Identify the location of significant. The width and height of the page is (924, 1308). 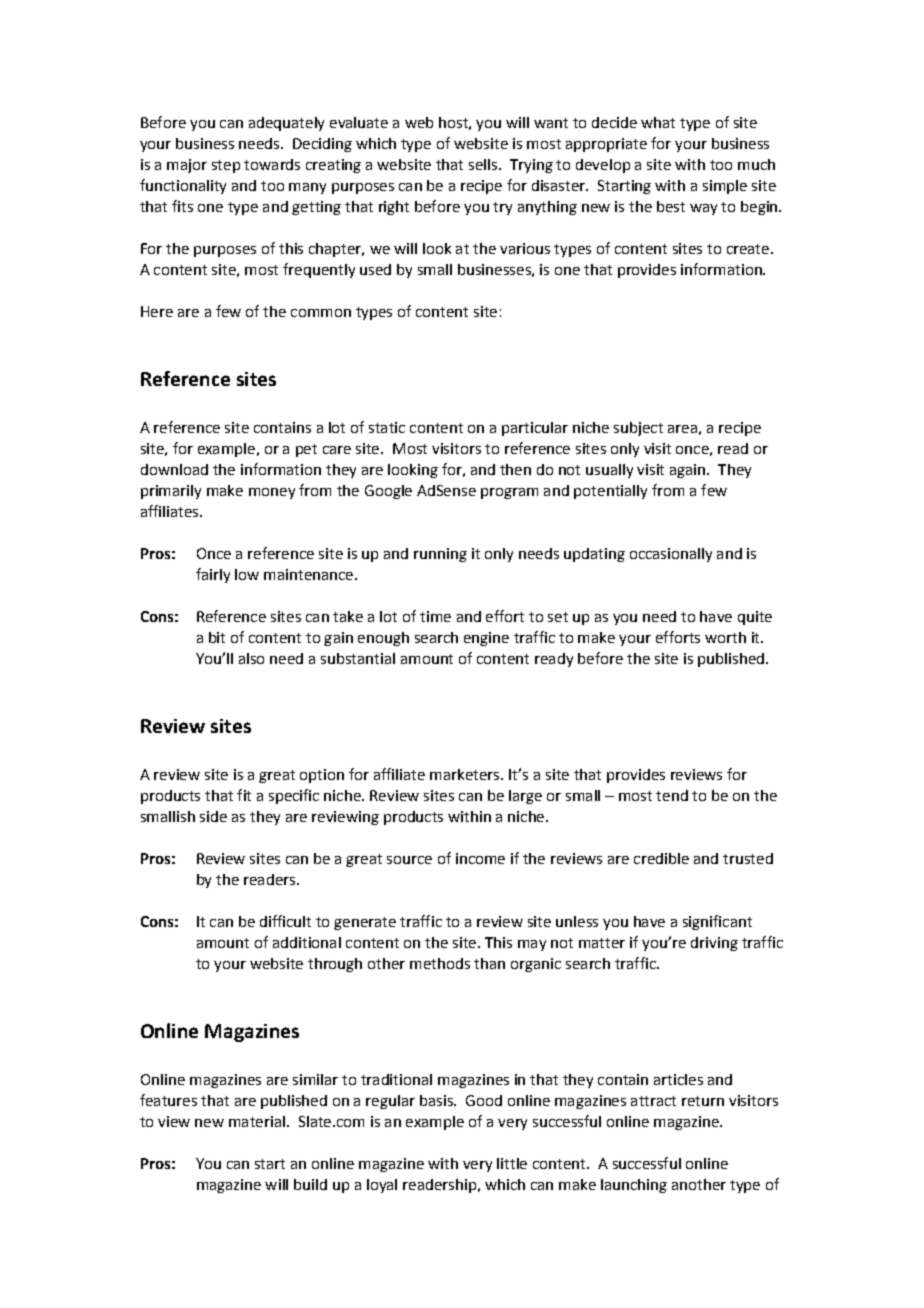
(717, 922).
